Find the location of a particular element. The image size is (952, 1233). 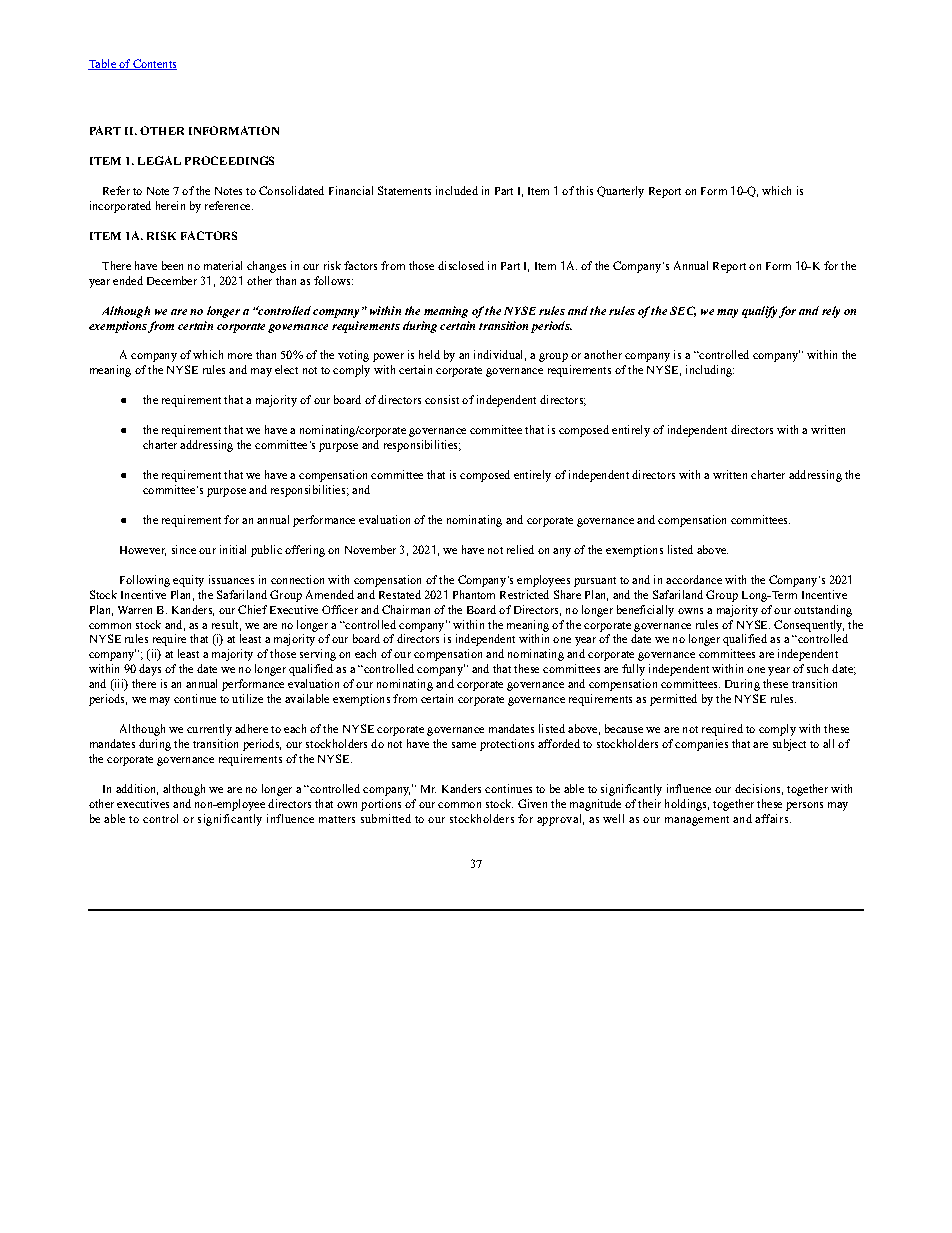

addition is located at coordinates (137, 789).
